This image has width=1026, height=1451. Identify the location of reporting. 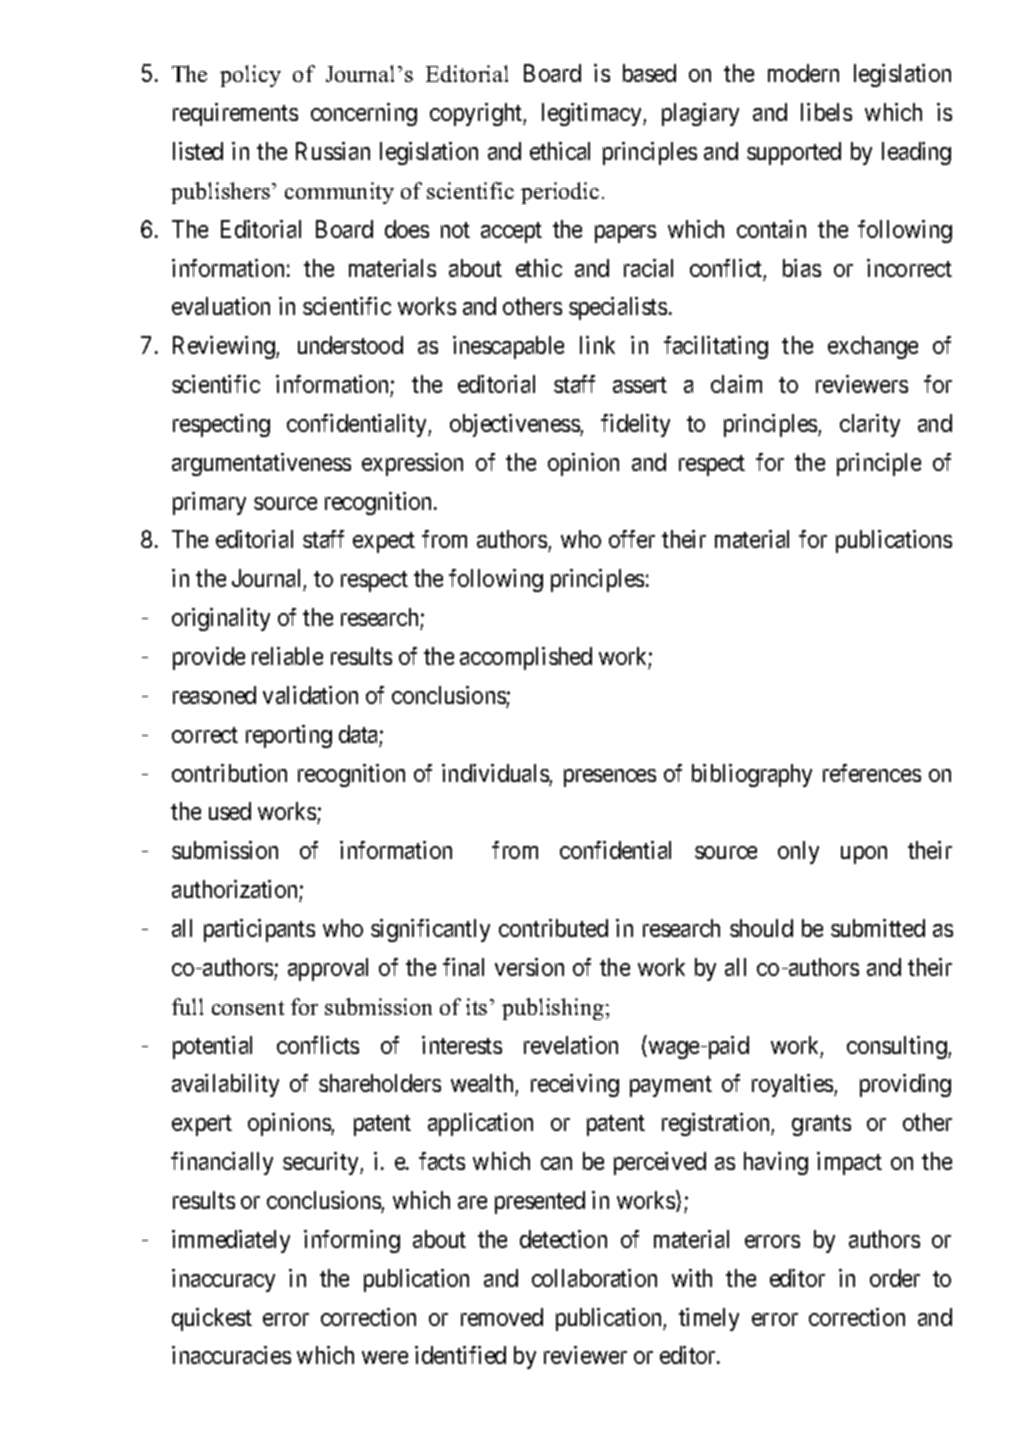
(289, 736).
